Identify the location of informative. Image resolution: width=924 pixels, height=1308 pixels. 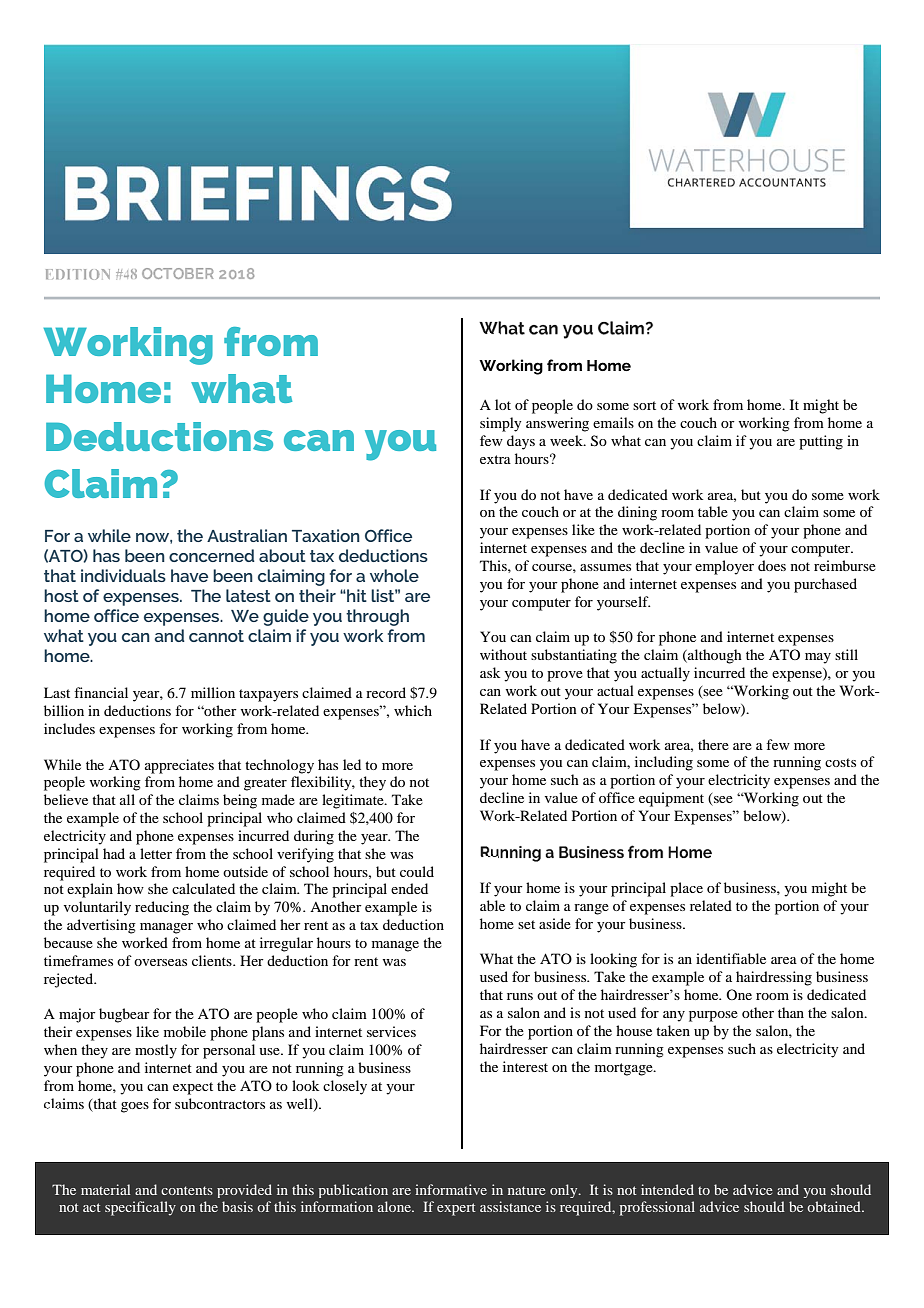
(451, 1189).
